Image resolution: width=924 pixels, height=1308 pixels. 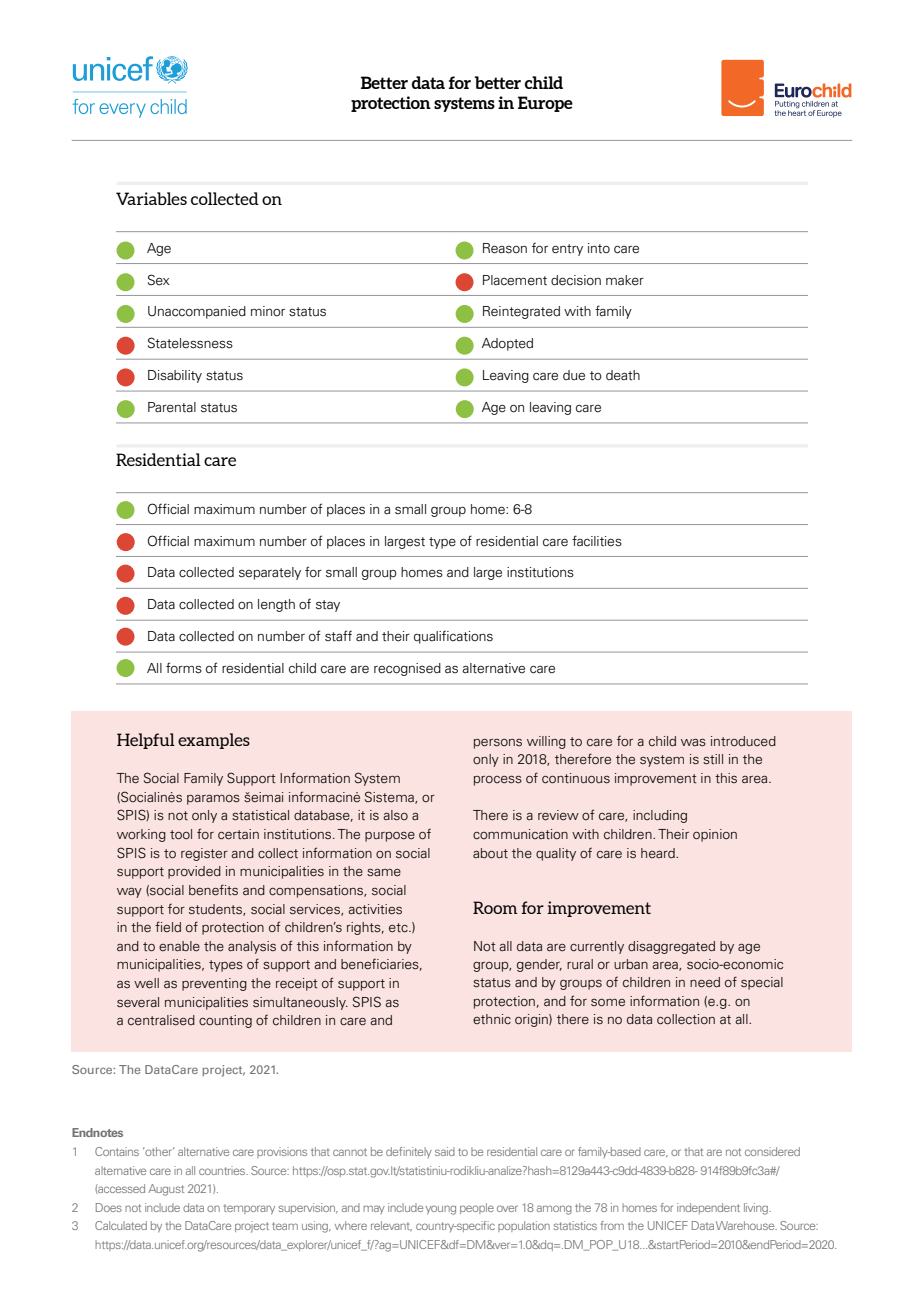 I want to click on into, so click(x=599, y=248).
